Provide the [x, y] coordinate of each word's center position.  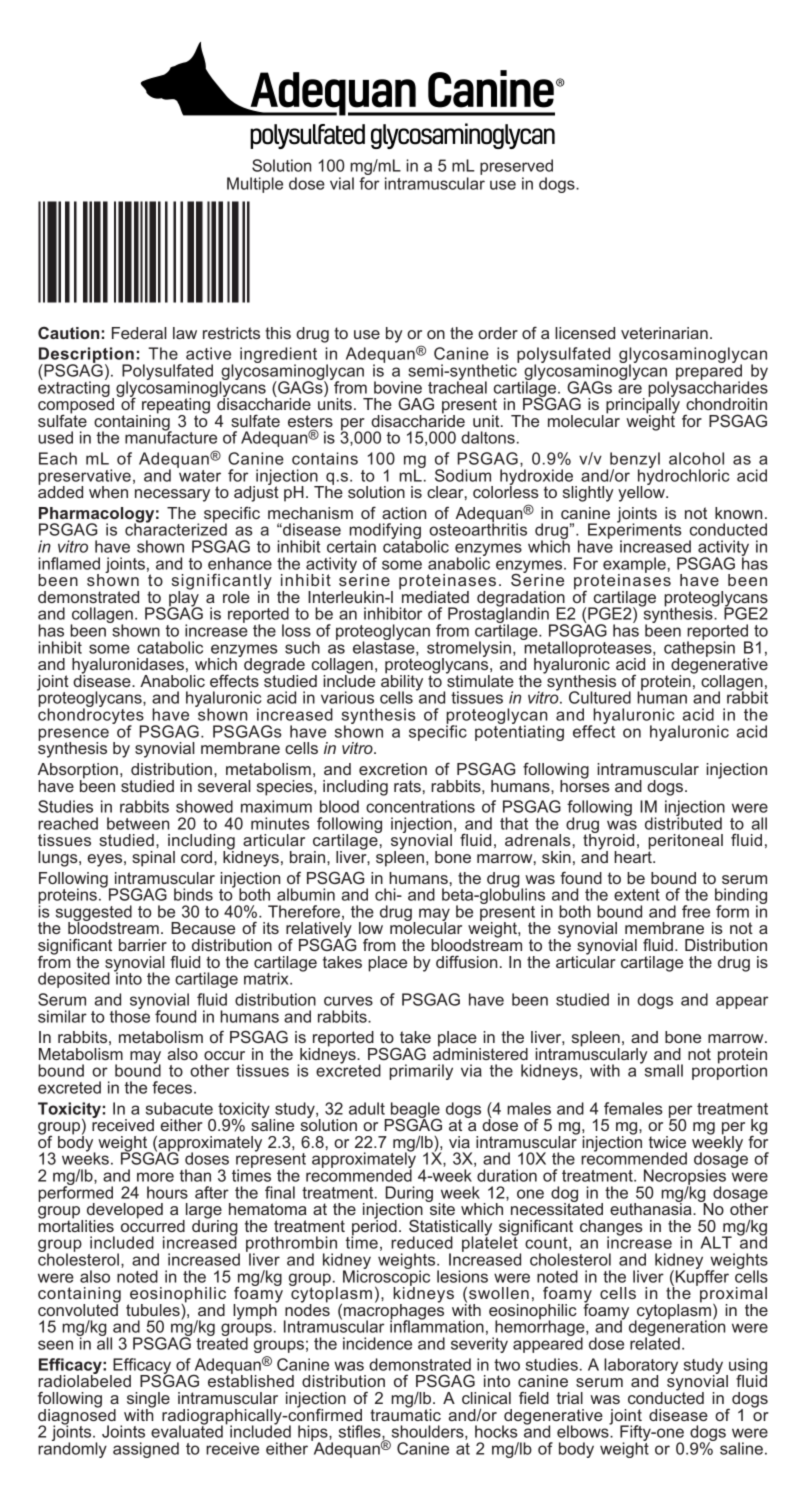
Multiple [255, 185]
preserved [516, 167]
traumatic [405, 1413]
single [148, 1401]
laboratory [641, 1367]
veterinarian [664, 333]
